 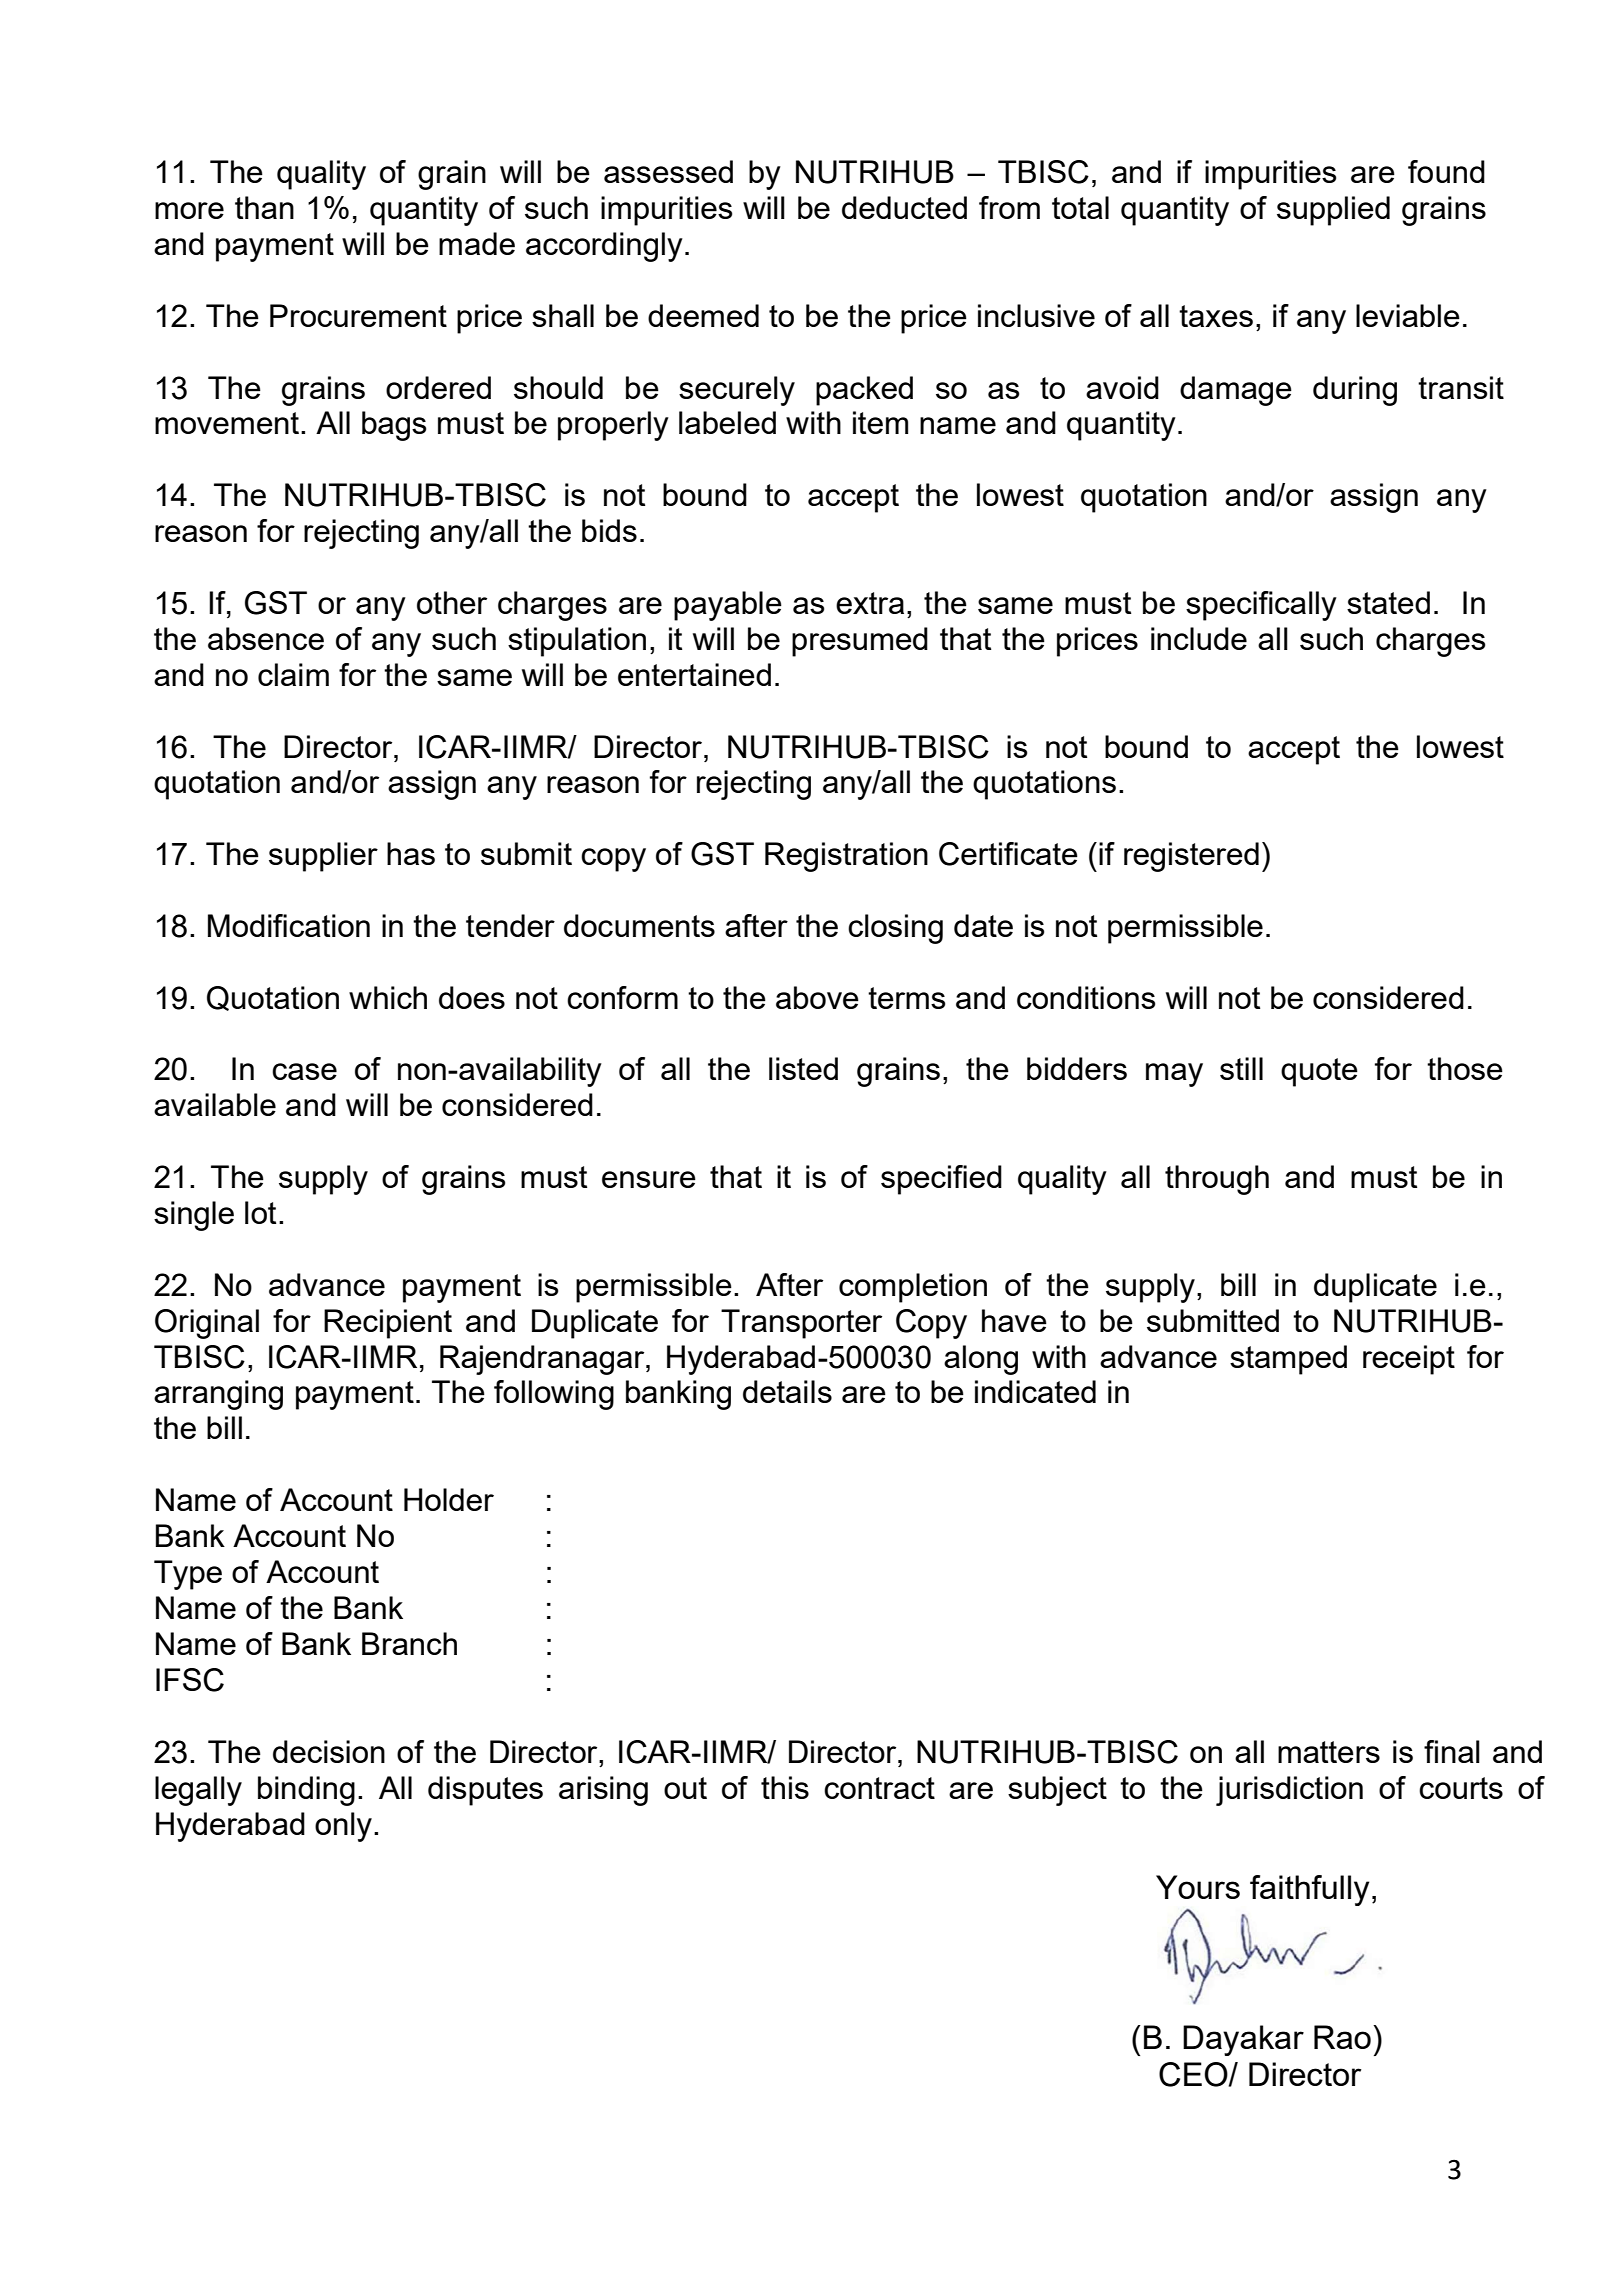 What do you see at coordinates (1333, 211) in the screenshot?
I see `supplied` at bounding box center [1333, 211].
